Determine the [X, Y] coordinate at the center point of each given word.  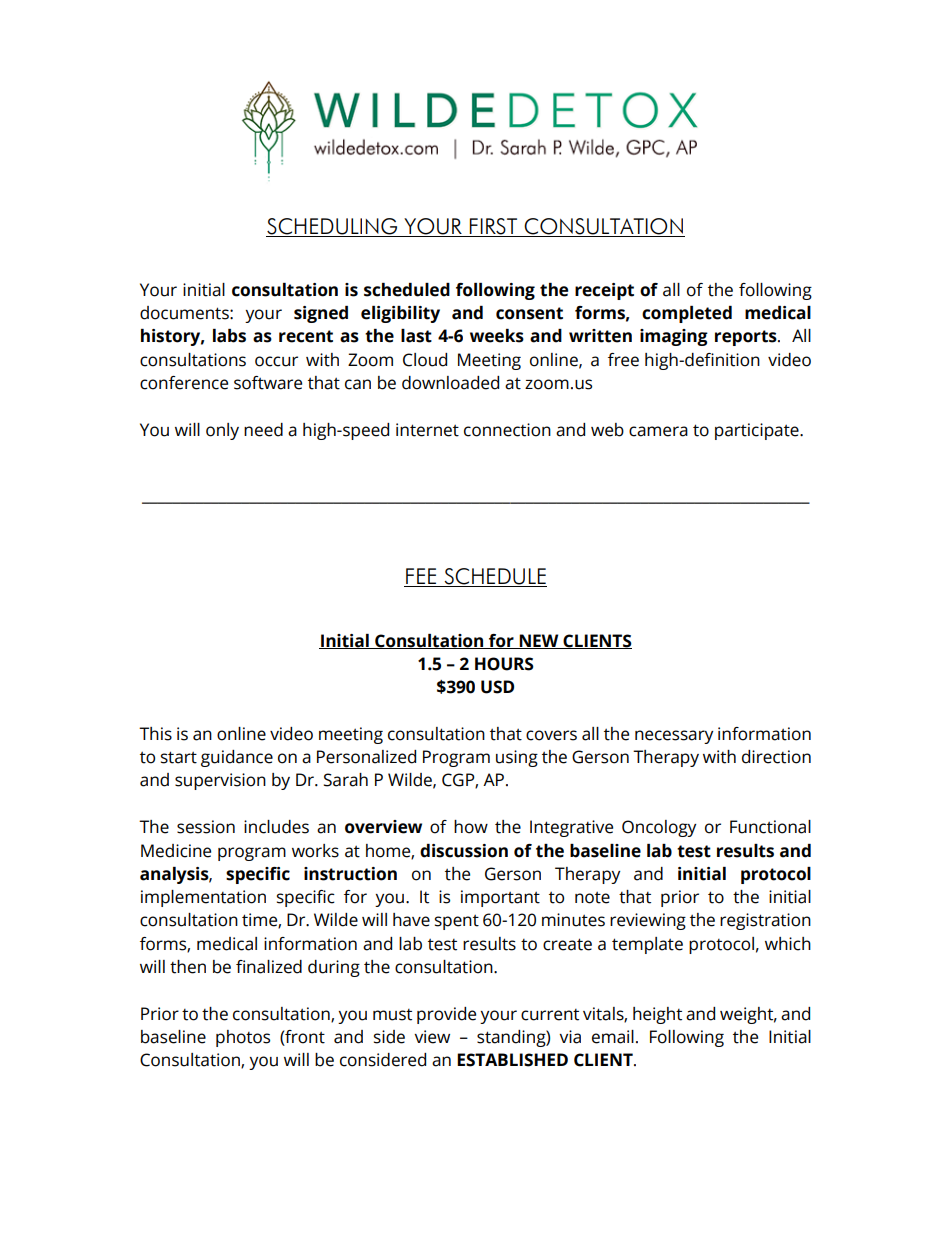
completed [687, 314]
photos [243, 1038]
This [155, 734]
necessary [674, 737]
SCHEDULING [333, 227]
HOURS [504, 664]
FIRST [494, 227]
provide [446, 1015]
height [657, 1015]
